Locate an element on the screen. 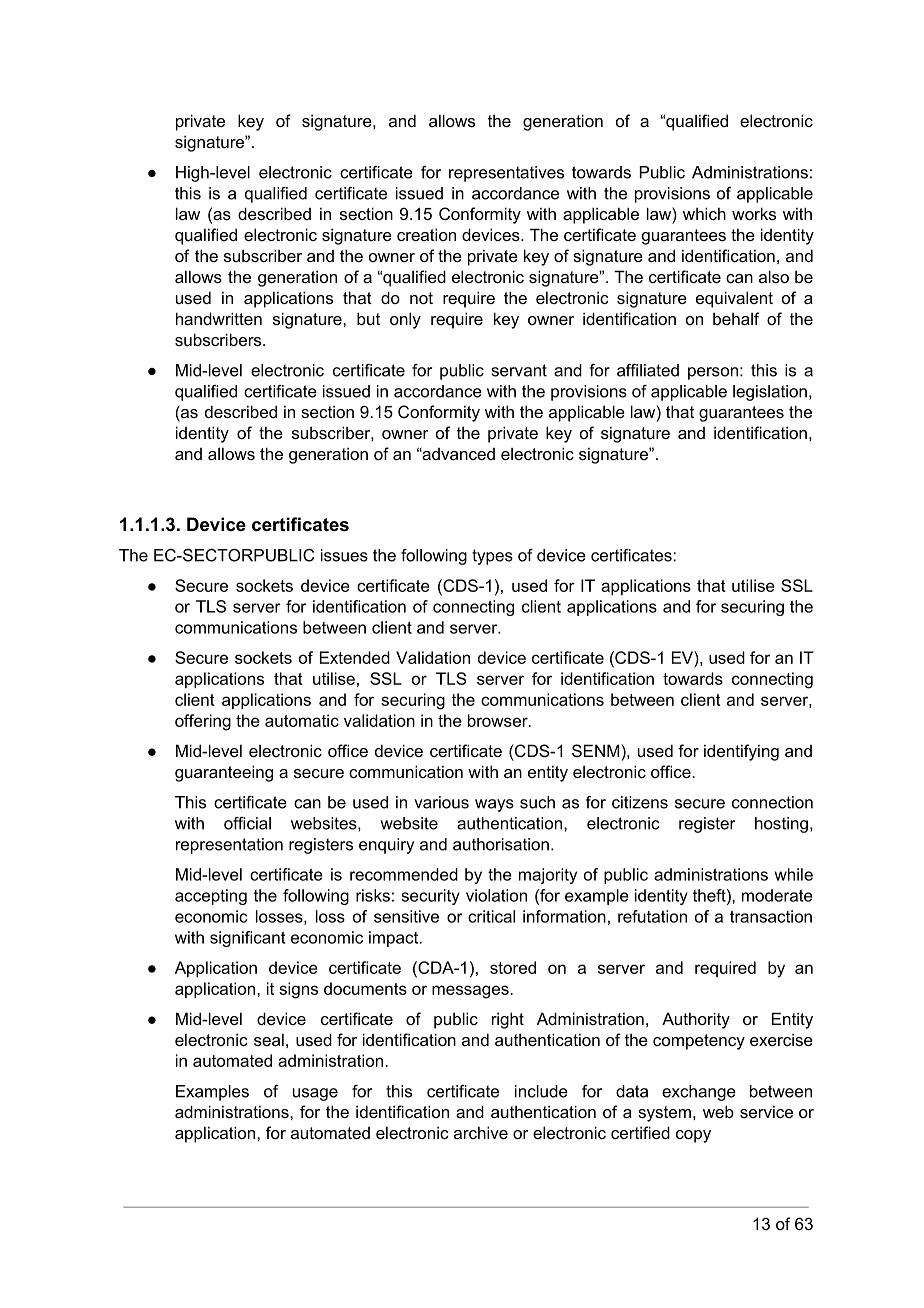  moderate is located at coordinates (777, 895).
